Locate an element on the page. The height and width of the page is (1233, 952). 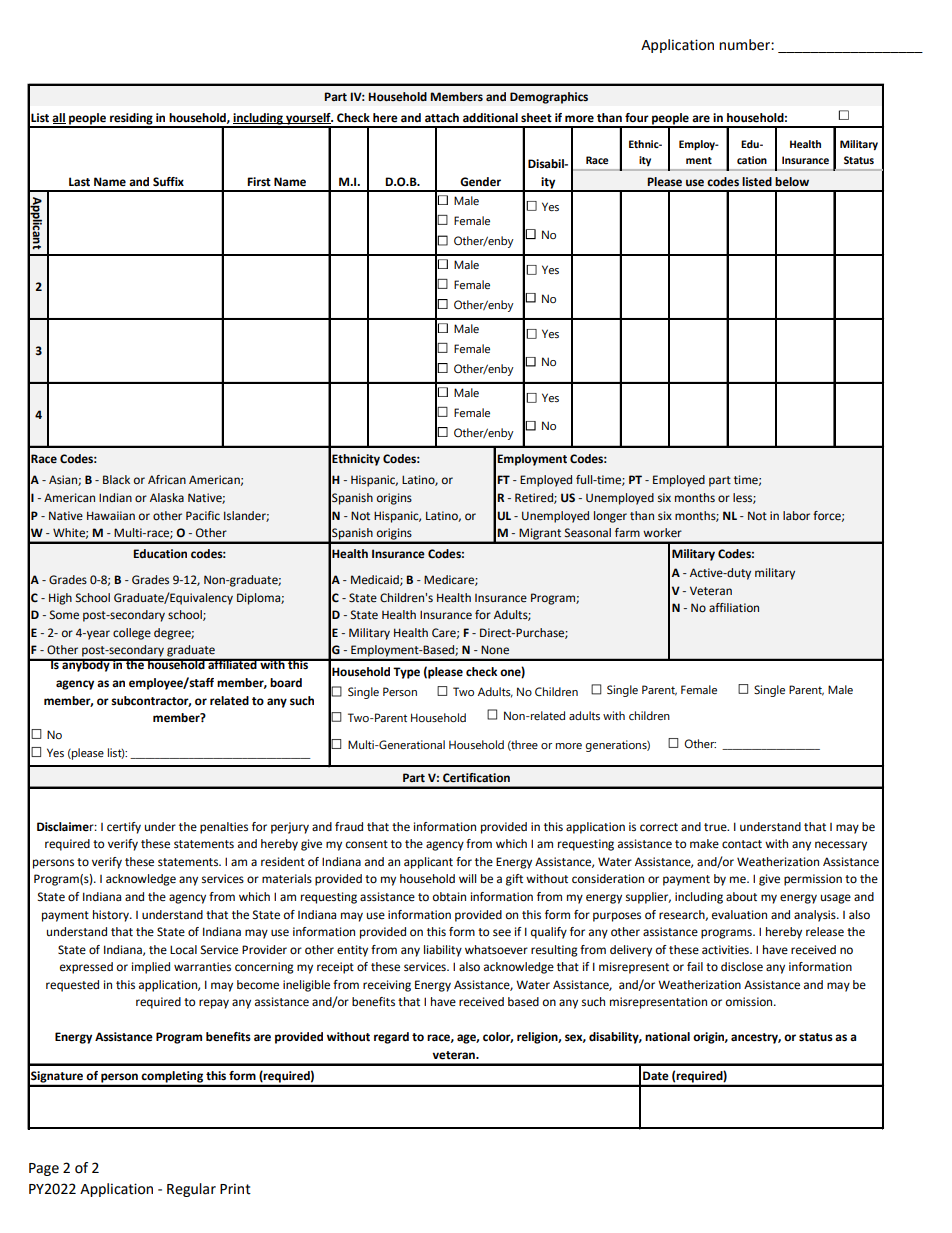
Date is located at coordinates (656, 1076).
